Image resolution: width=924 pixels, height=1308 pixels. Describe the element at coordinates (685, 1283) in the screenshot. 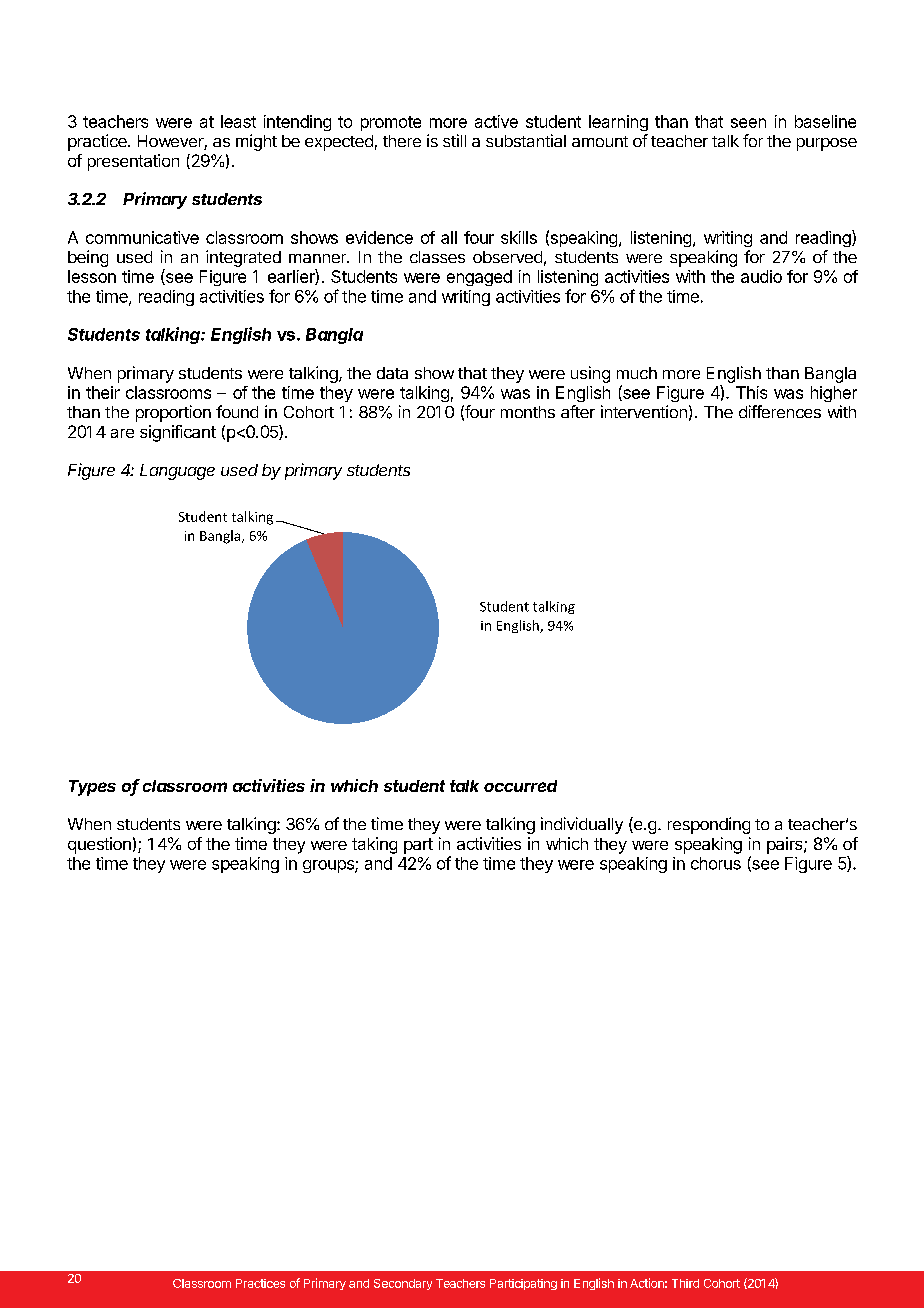

I see `Third` at that location.
